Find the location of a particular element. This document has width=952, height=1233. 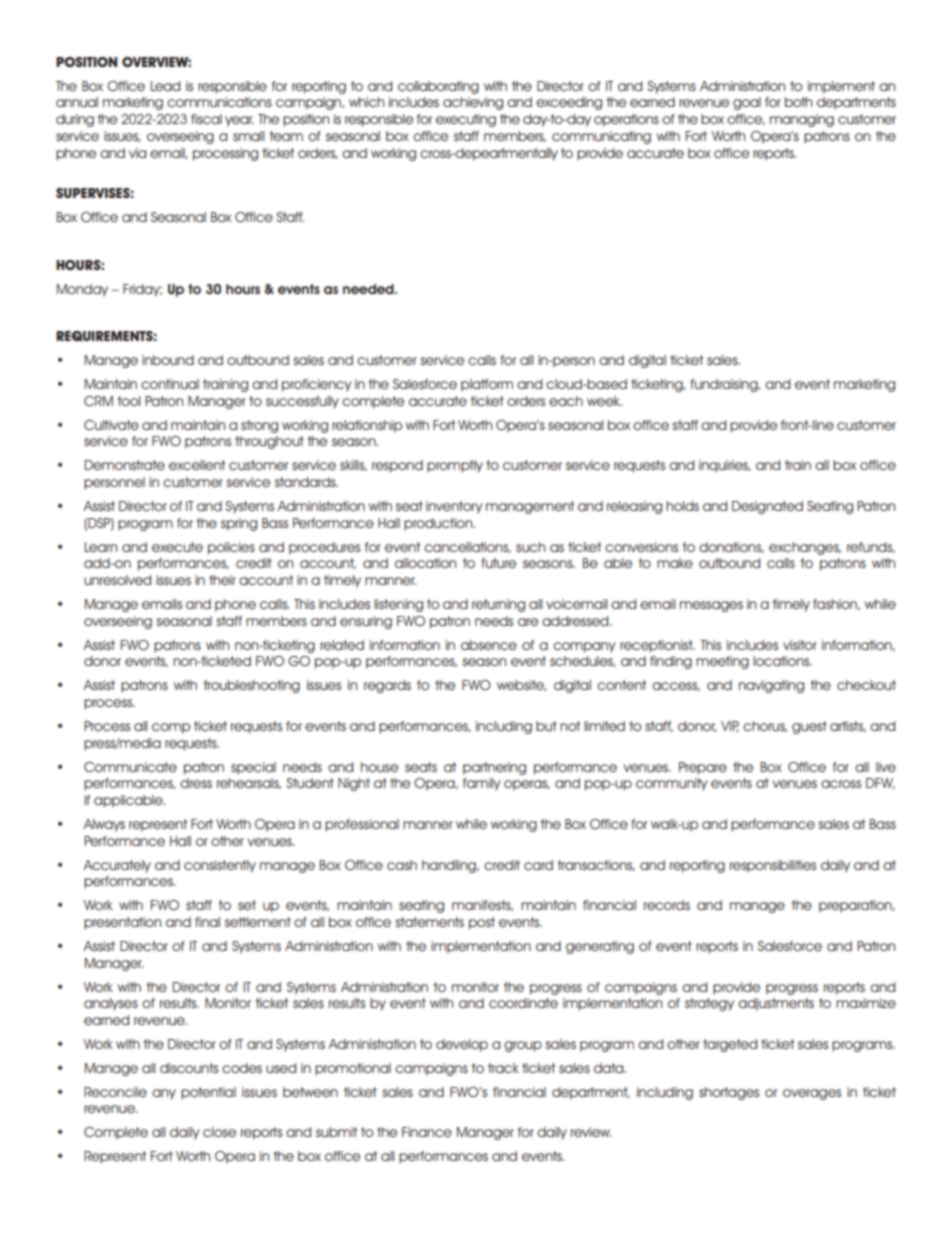

excellent is located at coordinates (197, 465).
